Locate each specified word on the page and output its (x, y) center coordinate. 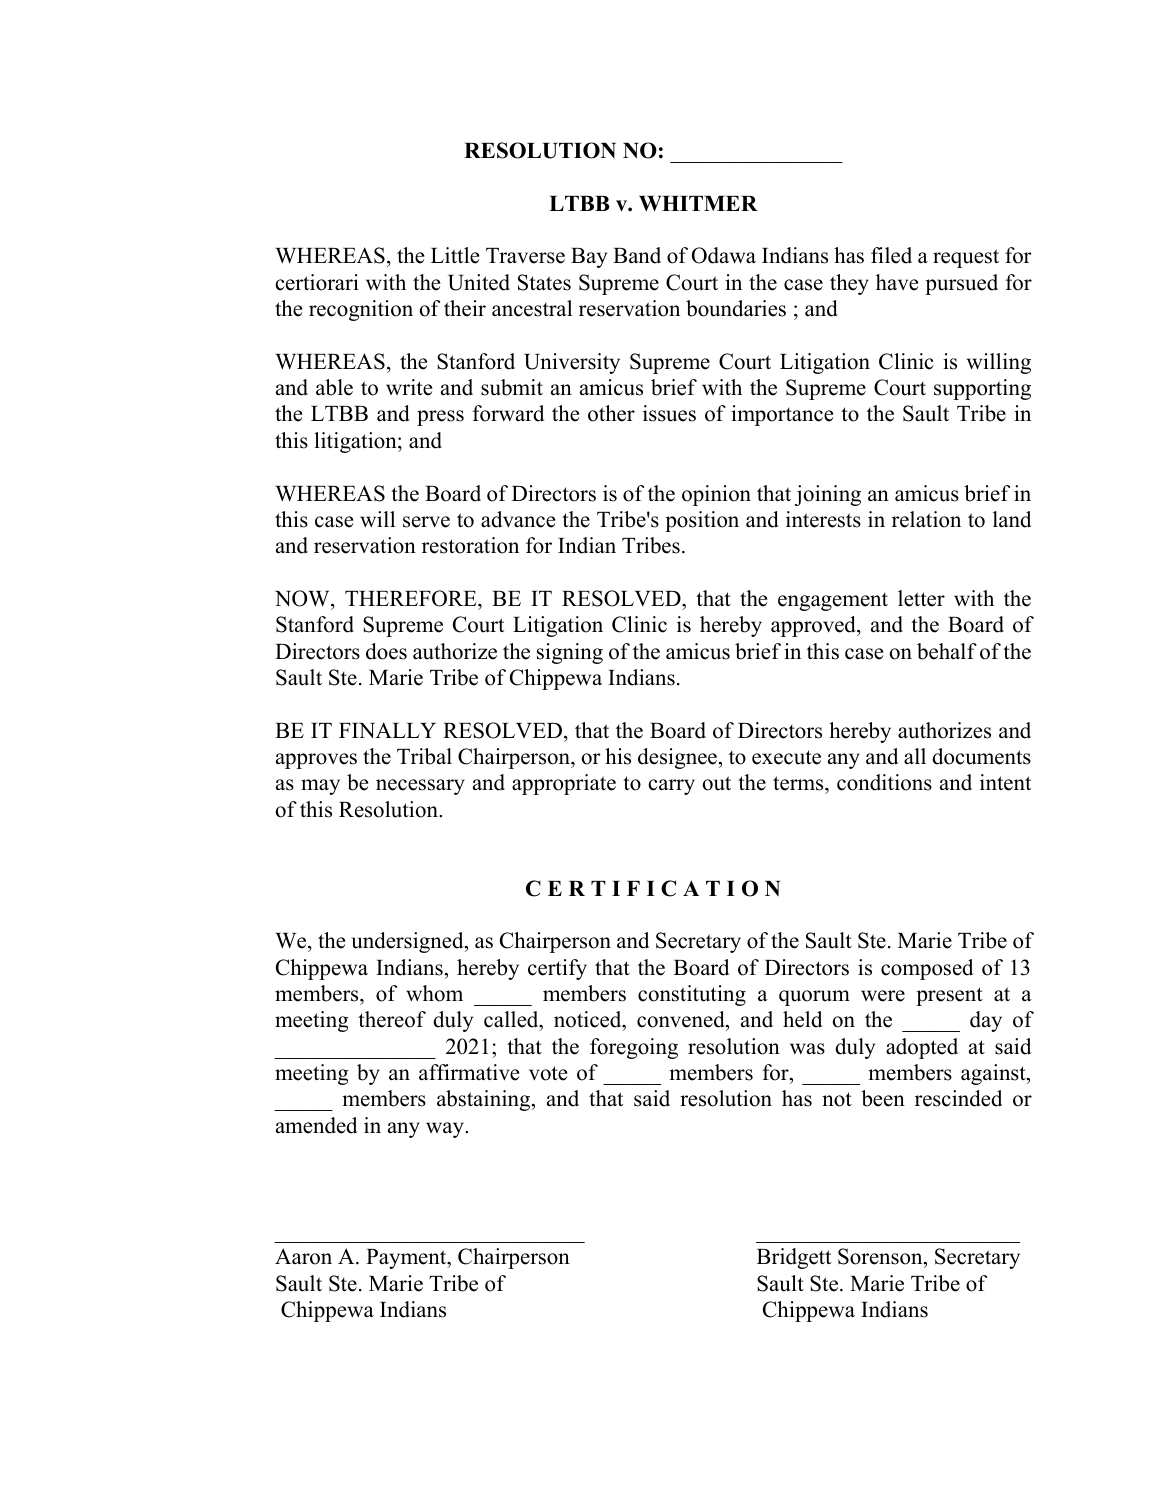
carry (672, 787)
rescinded (958, 1098)
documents (981, 756)
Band (637, 255)
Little (455, 255)
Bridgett (794, 1258)
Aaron (303, 1256)
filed (891, 255)
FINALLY (387, 730)
